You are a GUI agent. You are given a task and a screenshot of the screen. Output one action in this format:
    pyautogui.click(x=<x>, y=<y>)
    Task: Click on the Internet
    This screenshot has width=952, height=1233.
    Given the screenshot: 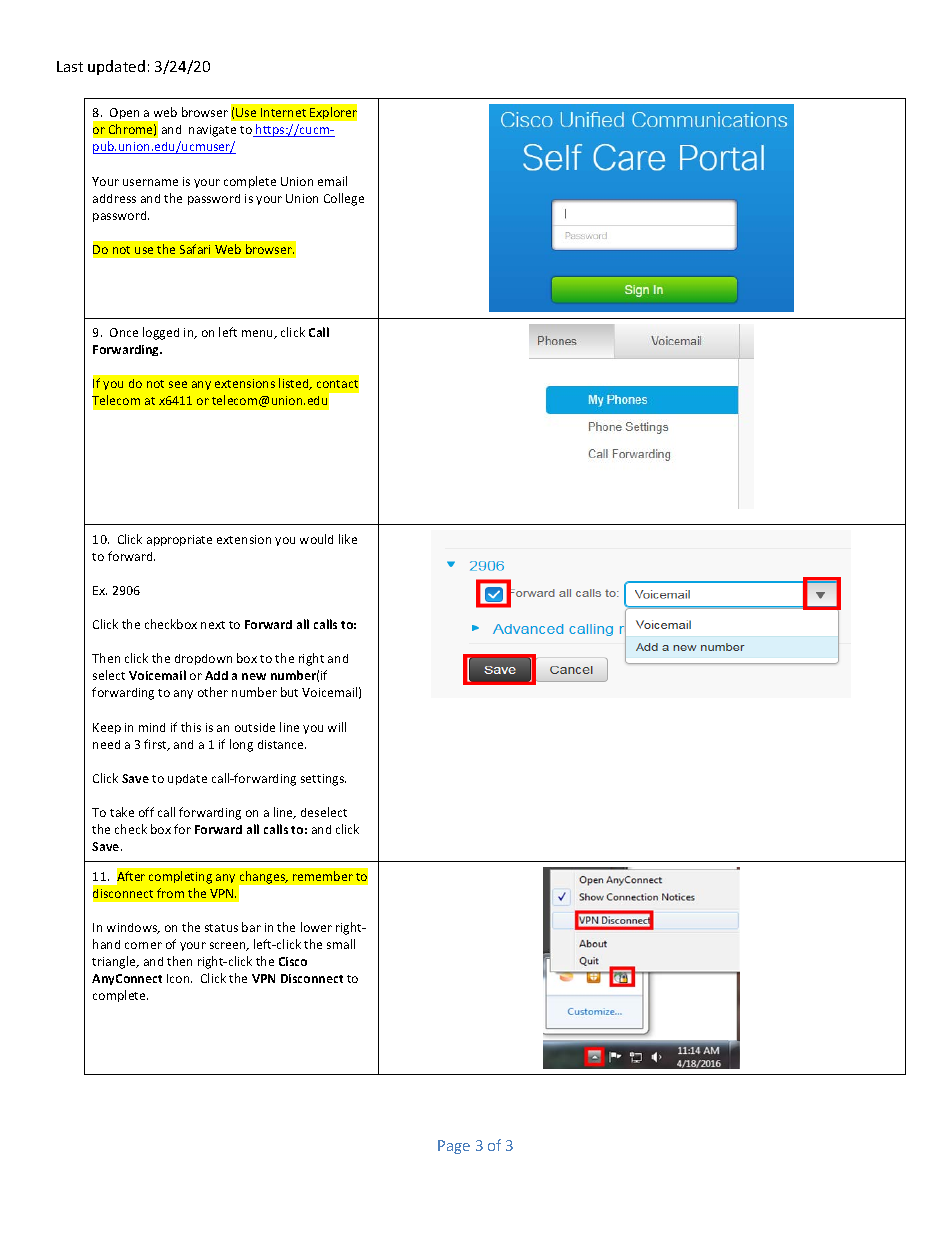 What is the action you would take?
    pyautogui.click(x=283, y=112)
